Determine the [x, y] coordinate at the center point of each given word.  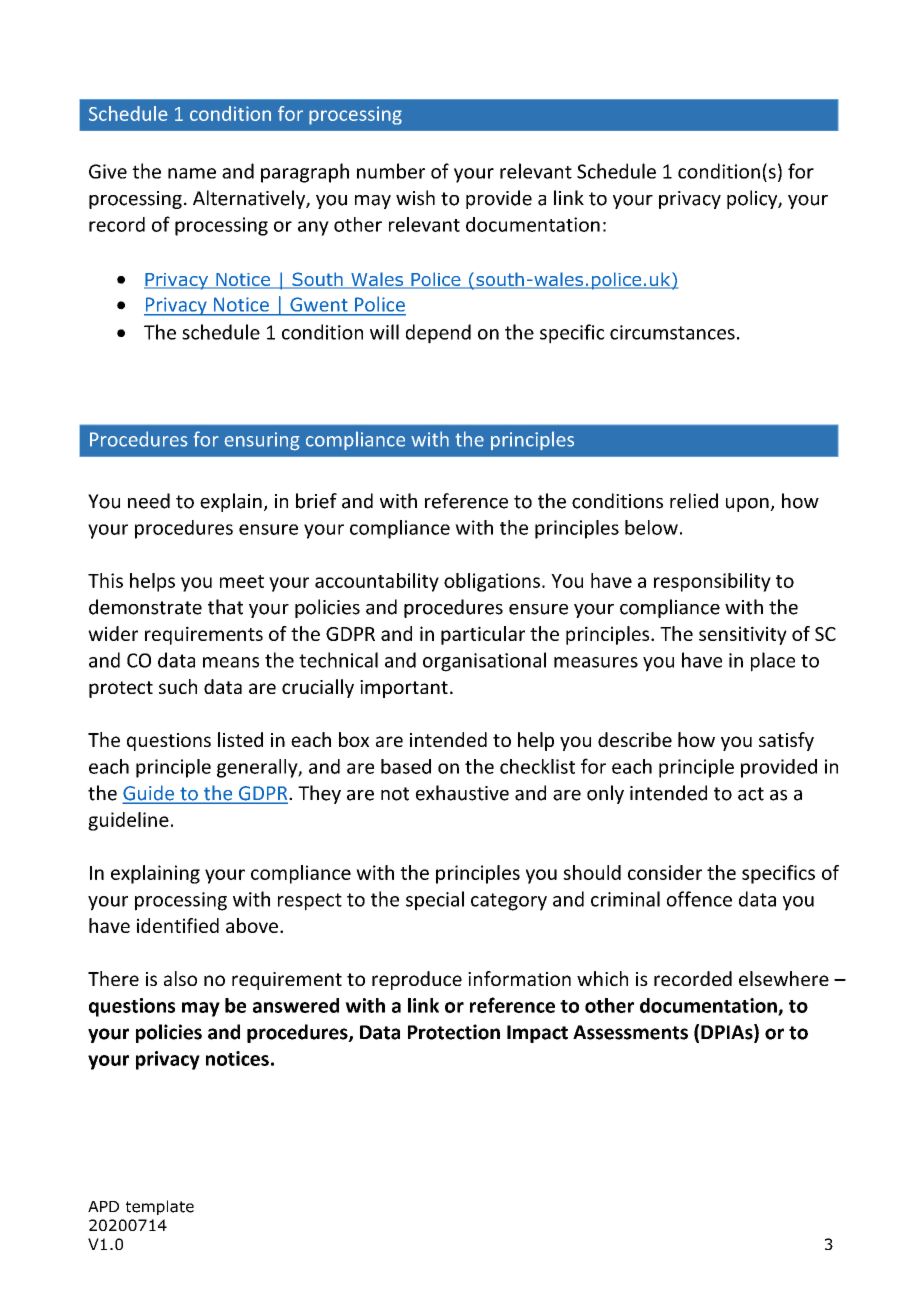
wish [415, 198]
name [192, 173]
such [178, 686]
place [773, 662]
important [404, 689]
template [160, 1207]
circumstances [672, 332]
